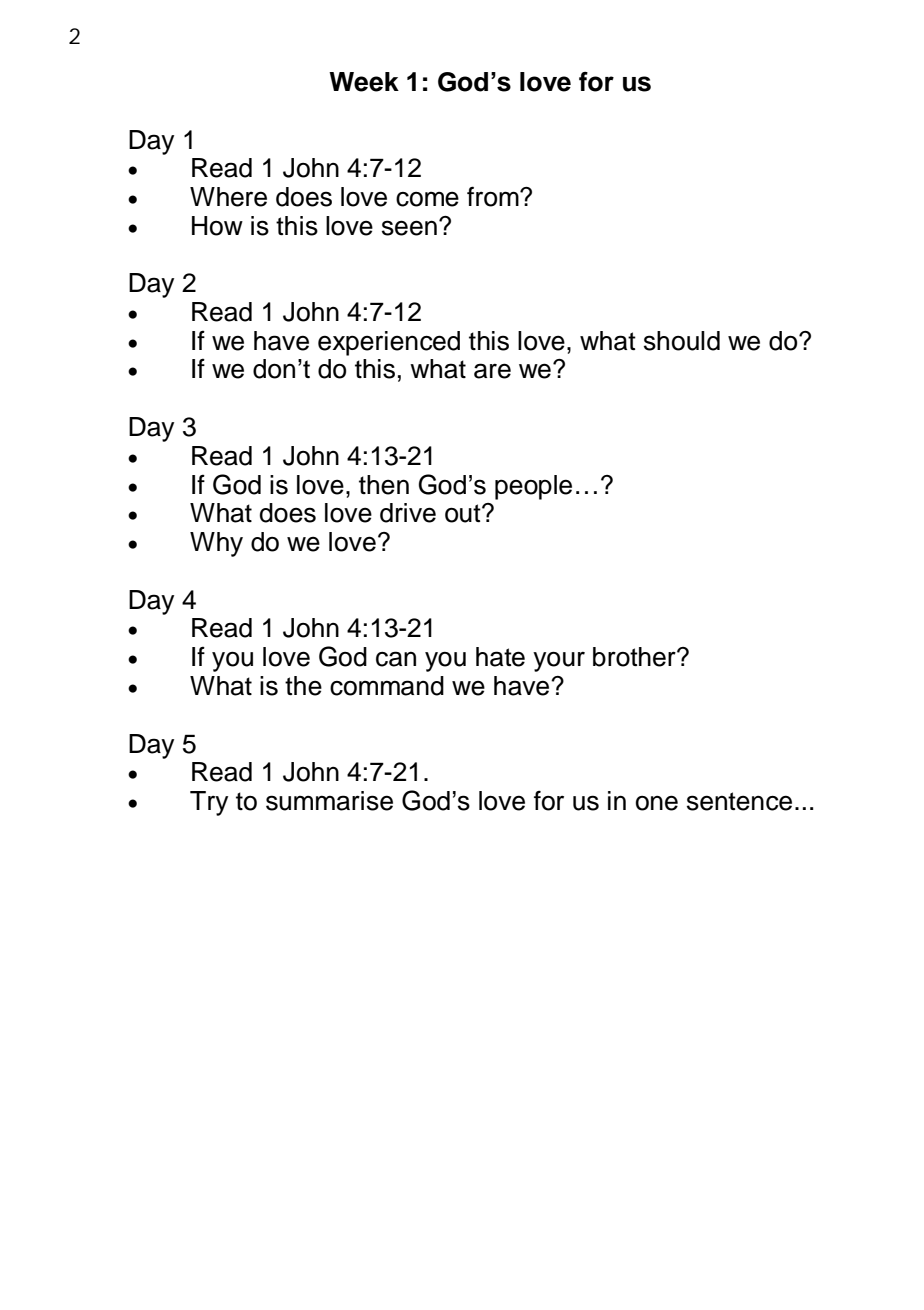  I want to click on come, so click(427, 199).
